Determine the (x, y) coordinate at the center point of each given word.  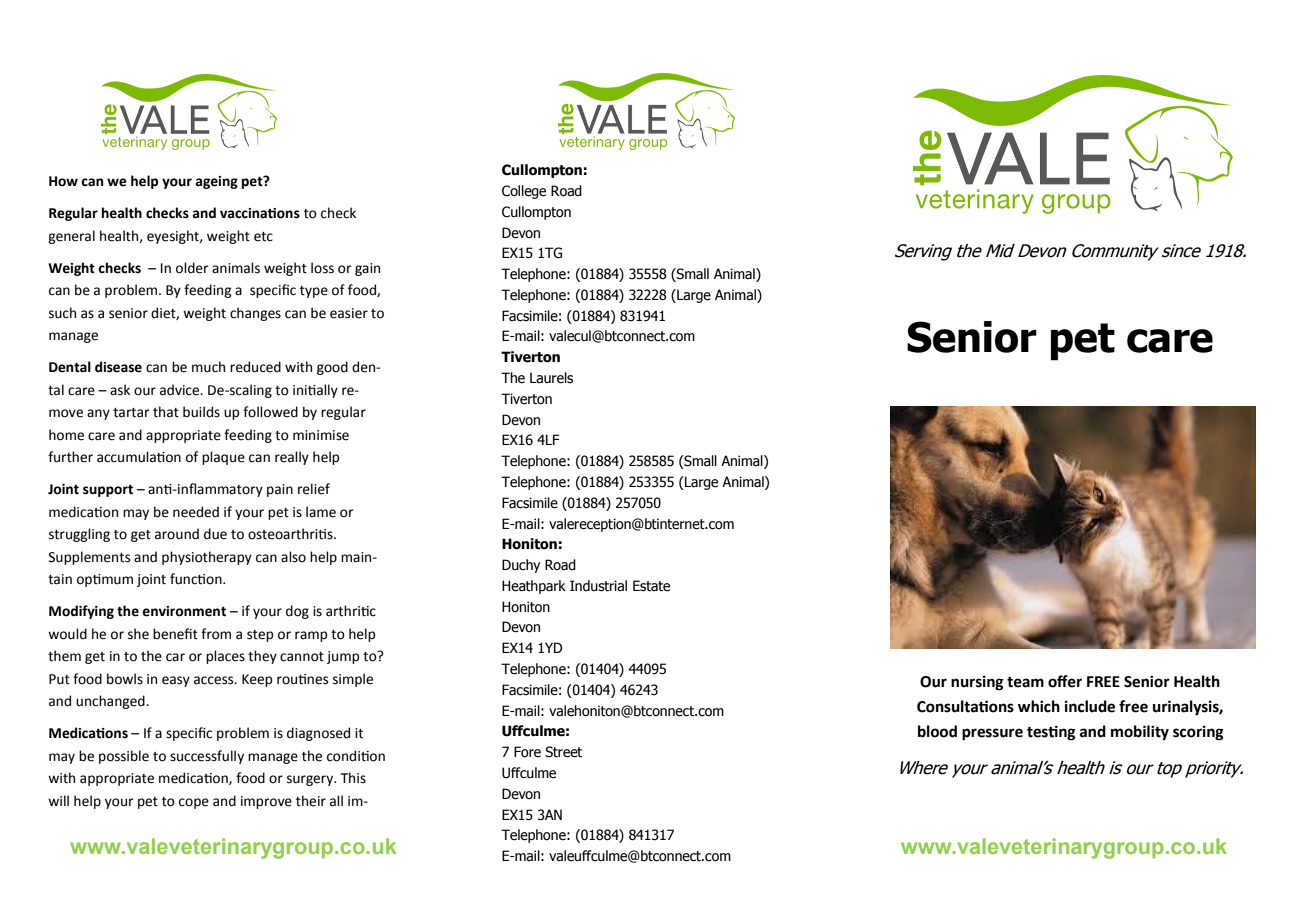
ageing (216, 182)
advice (181, 390)
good (332, 368)
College (524, 192)
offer (1065, 681)
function (197, 579)
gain (367, 269)
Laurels (551, 378)
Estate (651, 586)
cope (194, 803)
